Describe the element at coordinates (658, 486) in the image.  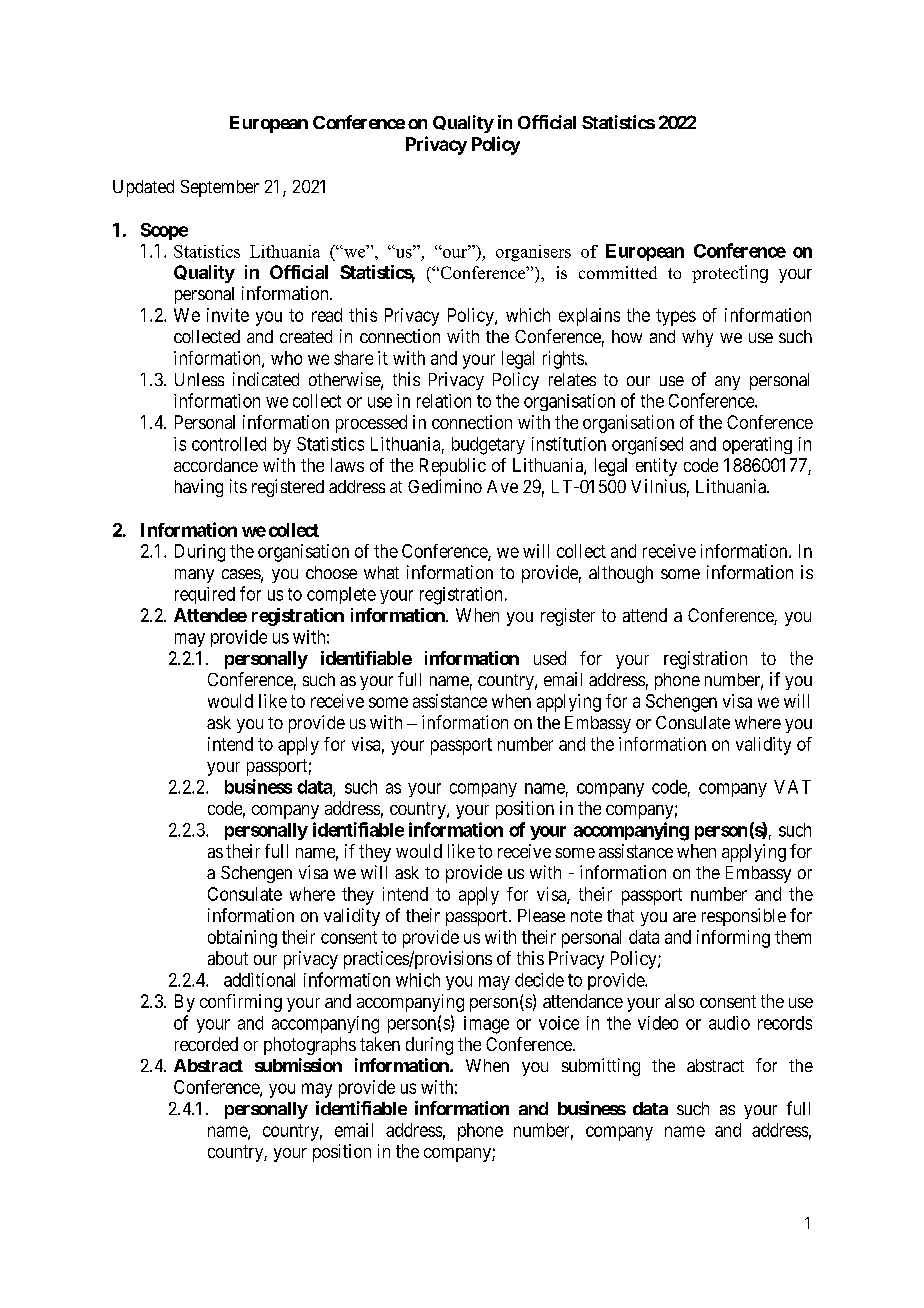
I see `Vilnius` at that location.
